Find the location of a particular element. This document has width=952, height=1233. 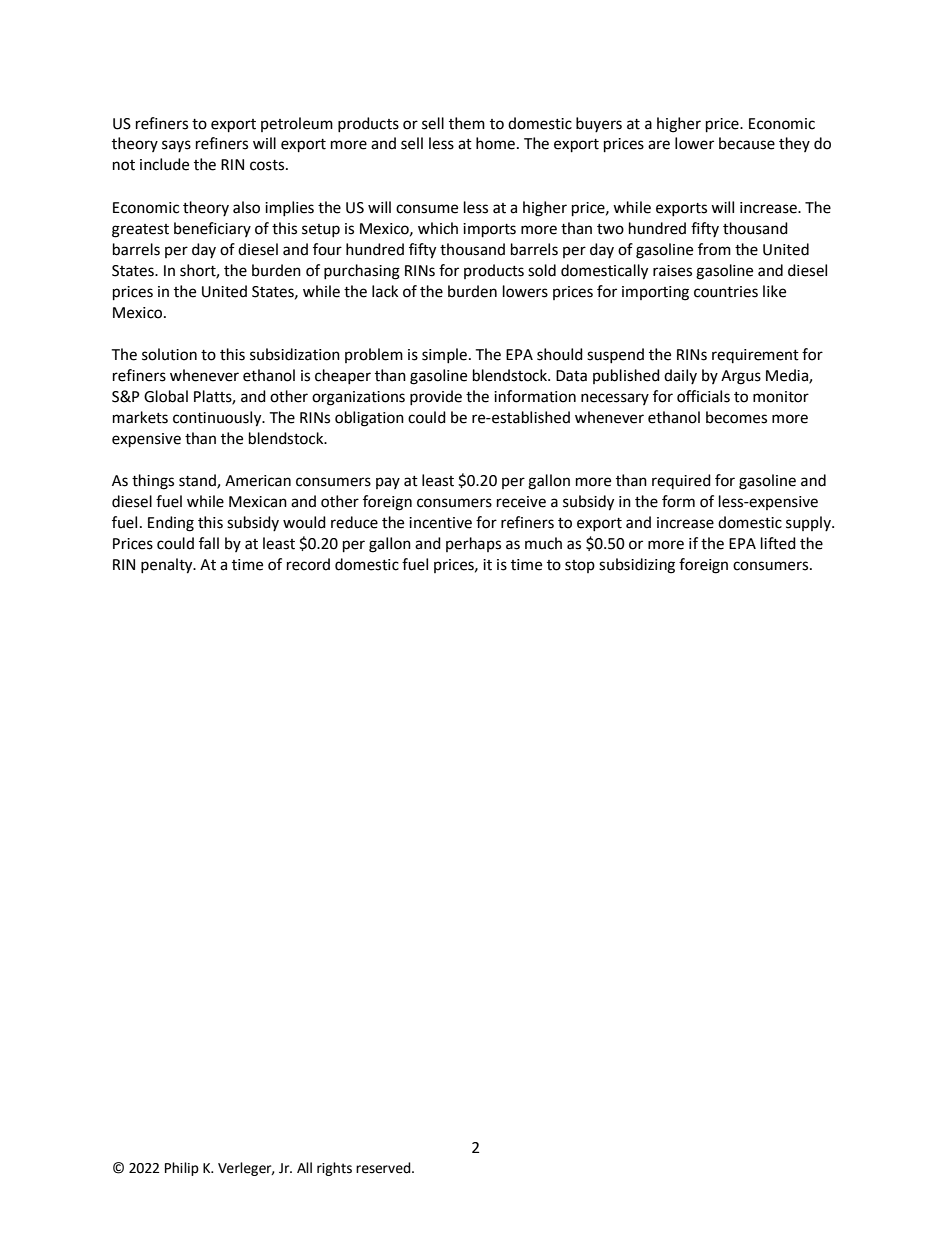

Philip is located at coordinates (182, 1169).
